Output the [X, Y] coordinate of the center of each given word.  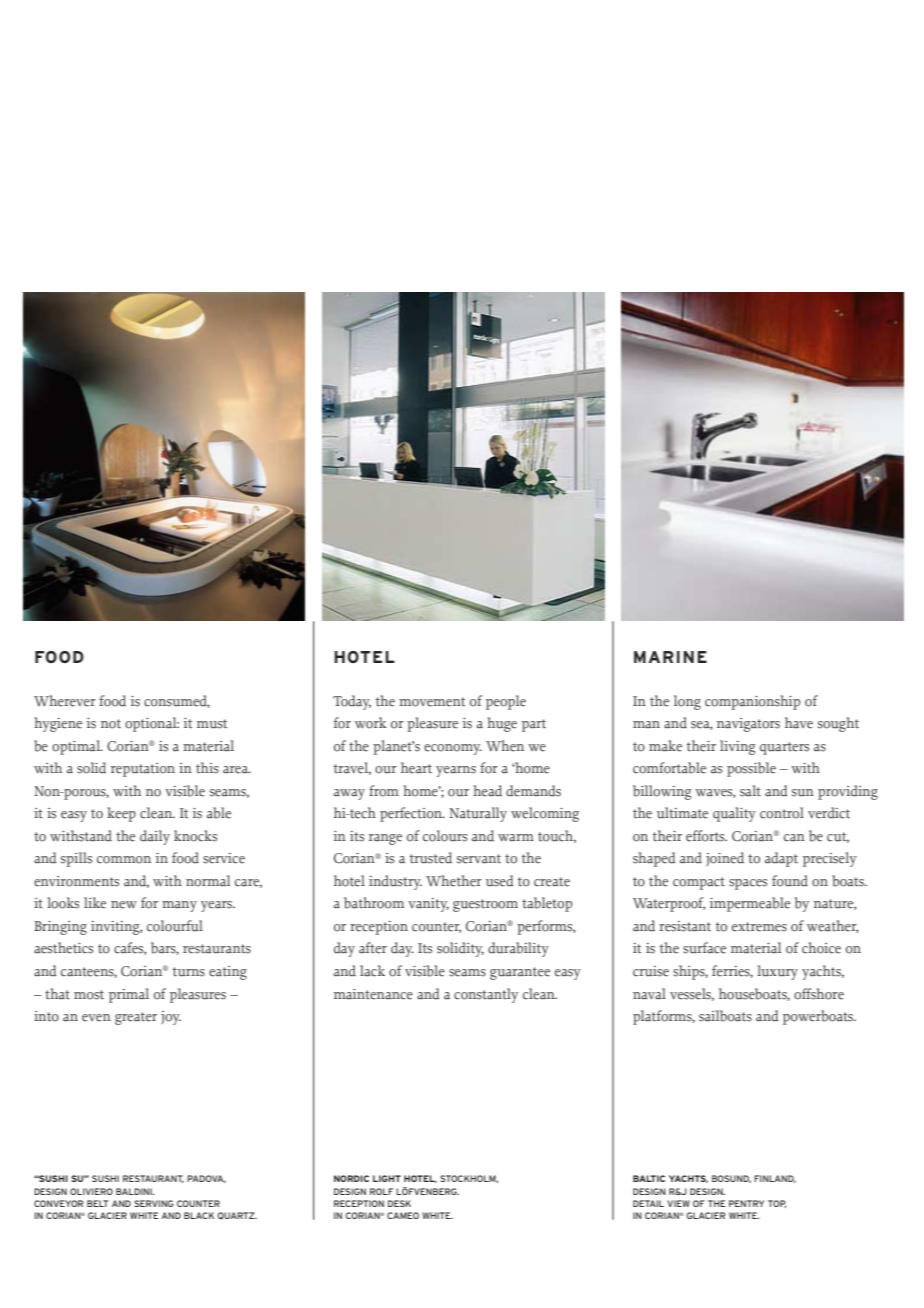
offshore [819, 994]
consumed [177, 701]
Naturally [478, 814]
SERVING [154, 1203]
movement [432, 702]
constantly [486, 995]
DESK [399, 1203]
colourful [175, 926]
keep [121, 814]
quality [734, 814]
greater [136, 1018]
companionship [752, 702]
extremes [759, 927]
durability [518, 949]
